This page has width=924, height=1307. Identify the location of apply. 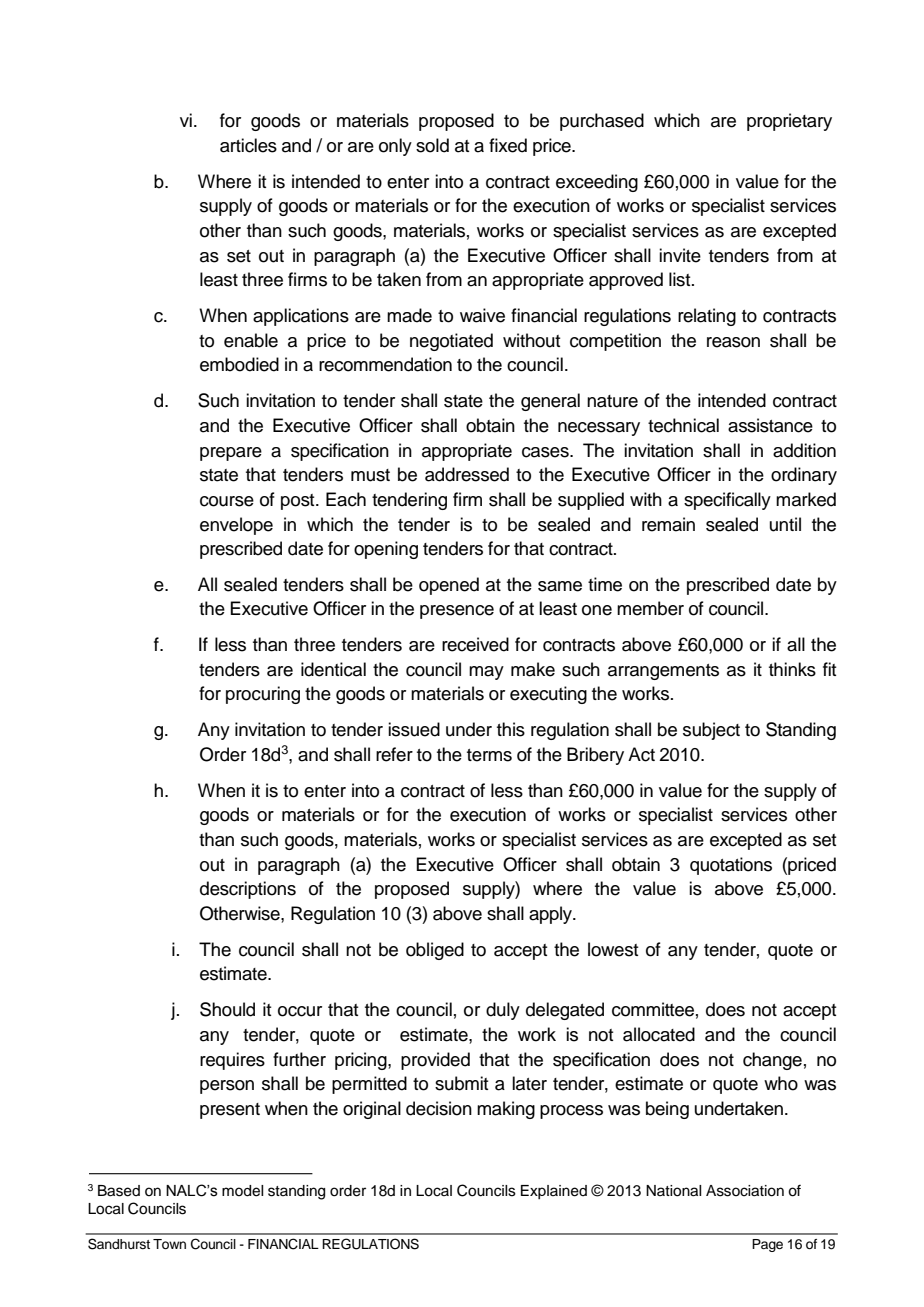
(551, 915).
